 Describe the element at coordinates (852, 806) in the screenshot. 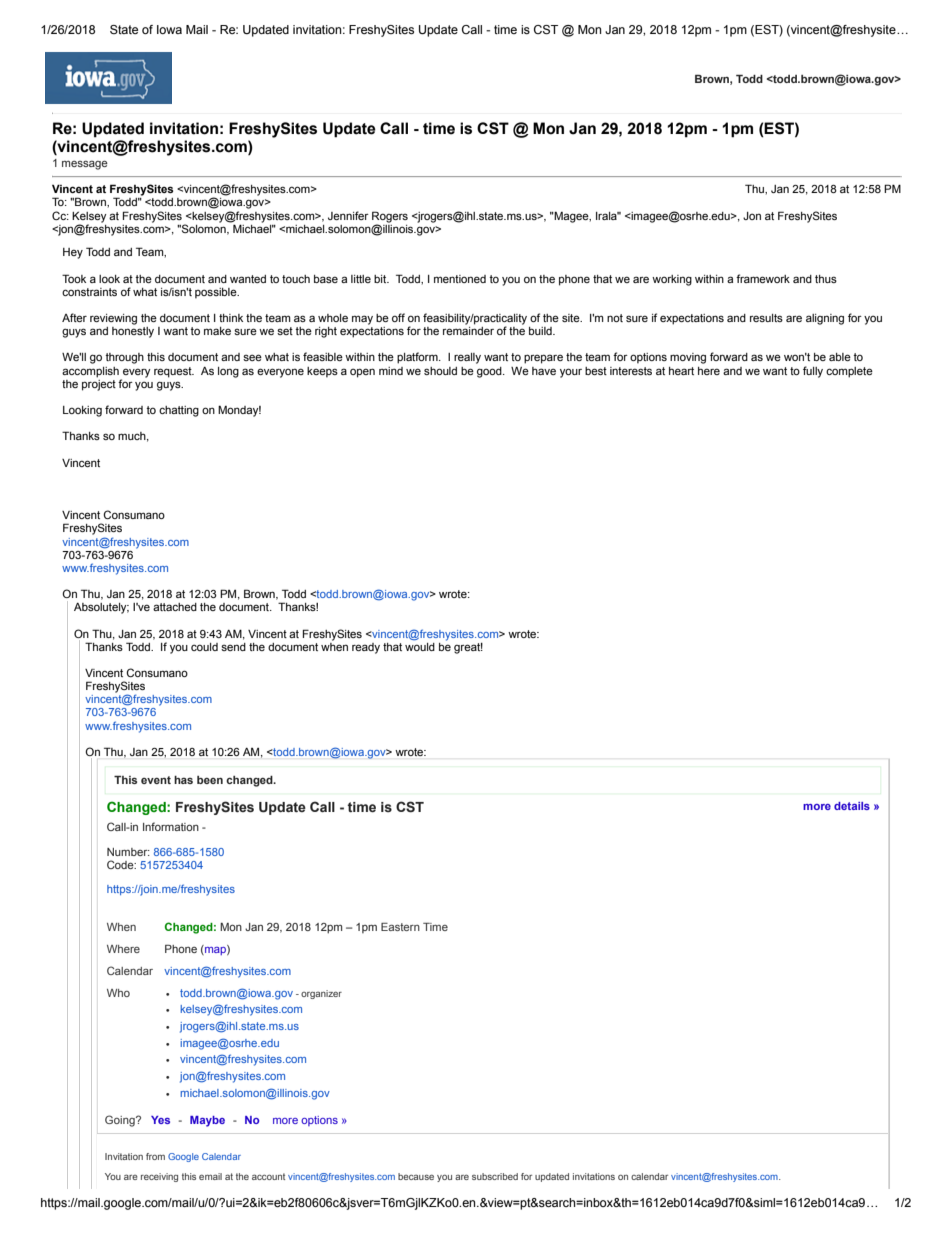

I see `details` at that location.
